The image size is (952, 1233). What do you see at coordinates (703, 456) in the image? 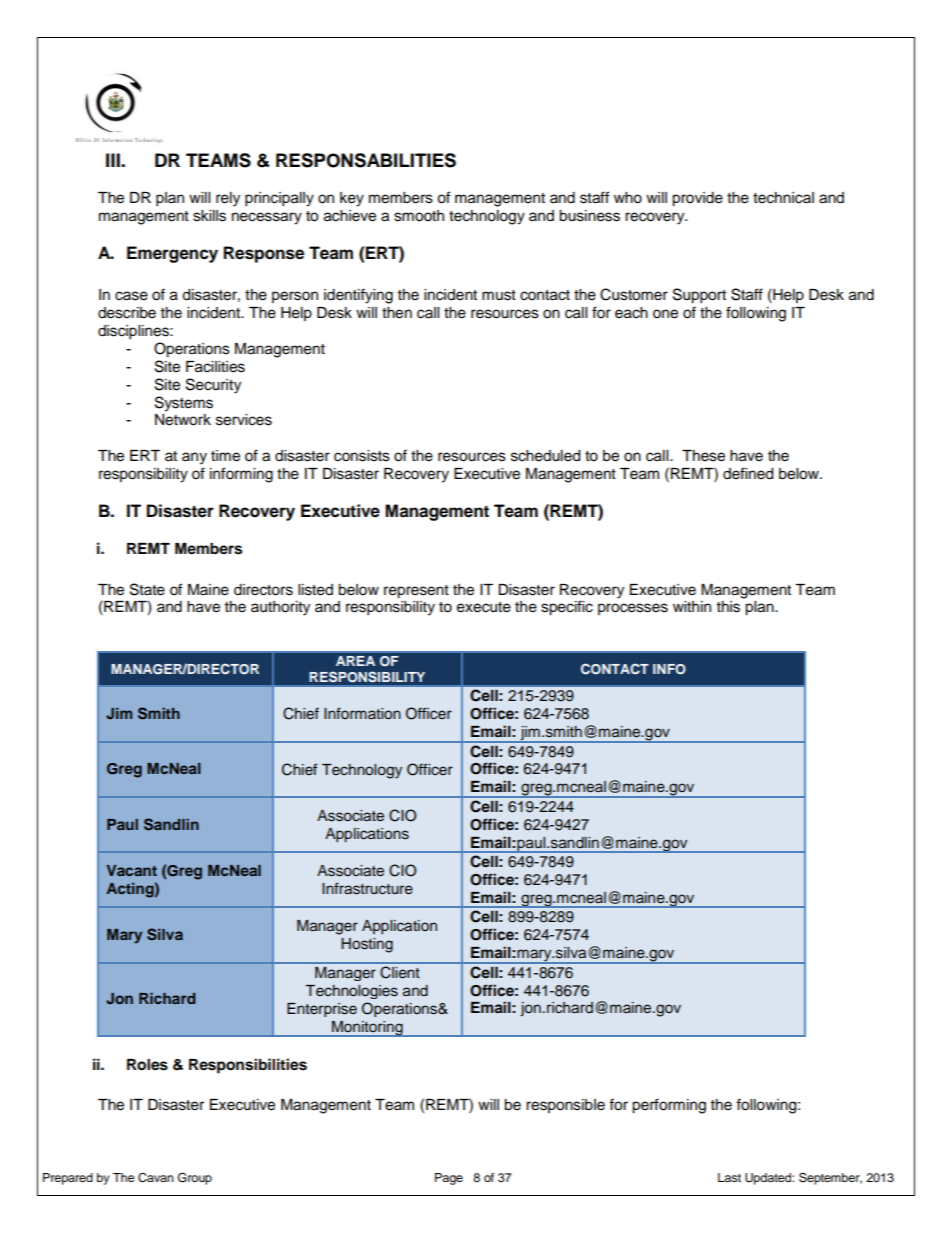
I see `These` at bounding box center [703, 456].
